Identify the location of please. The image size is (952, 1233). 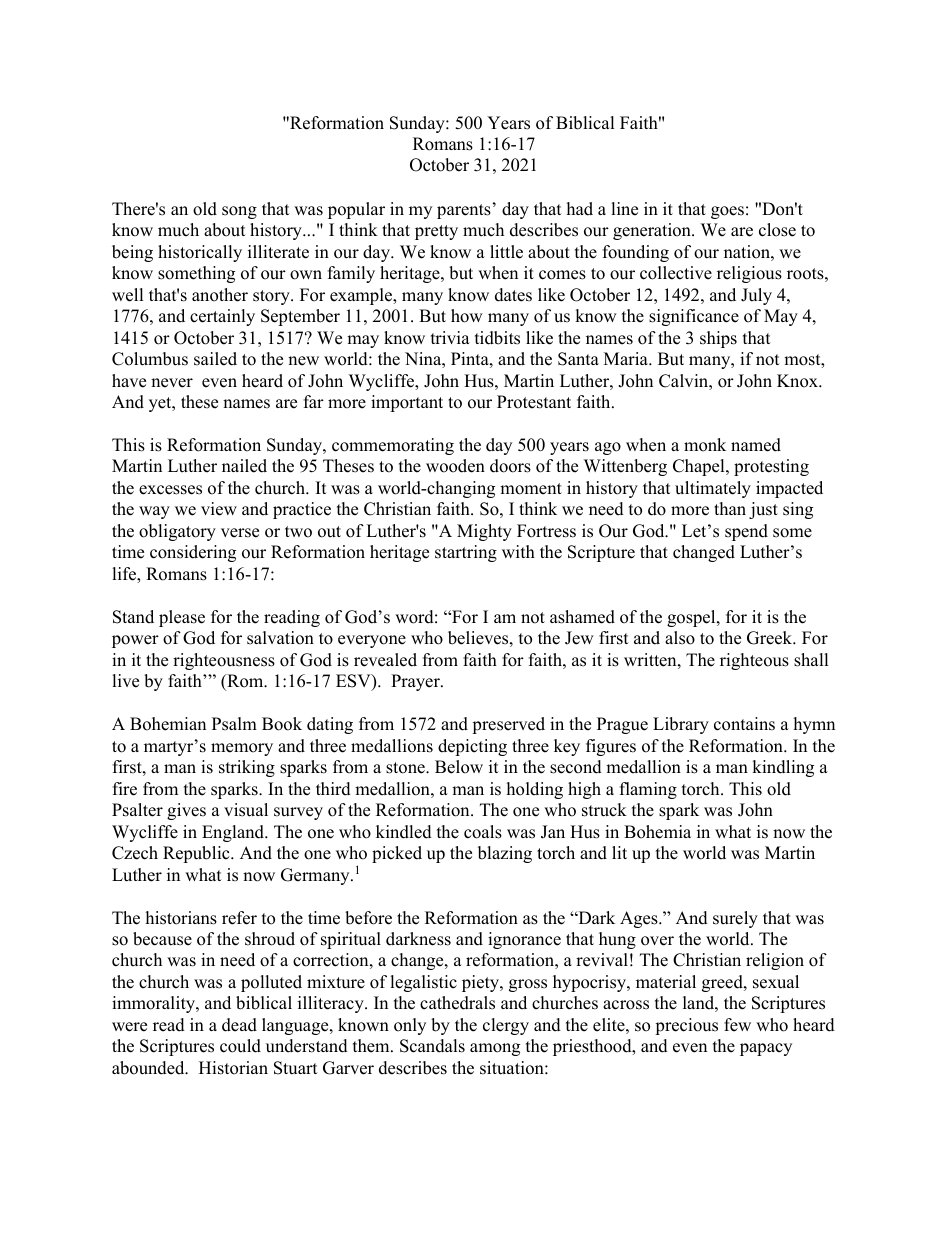
(182, 618).
